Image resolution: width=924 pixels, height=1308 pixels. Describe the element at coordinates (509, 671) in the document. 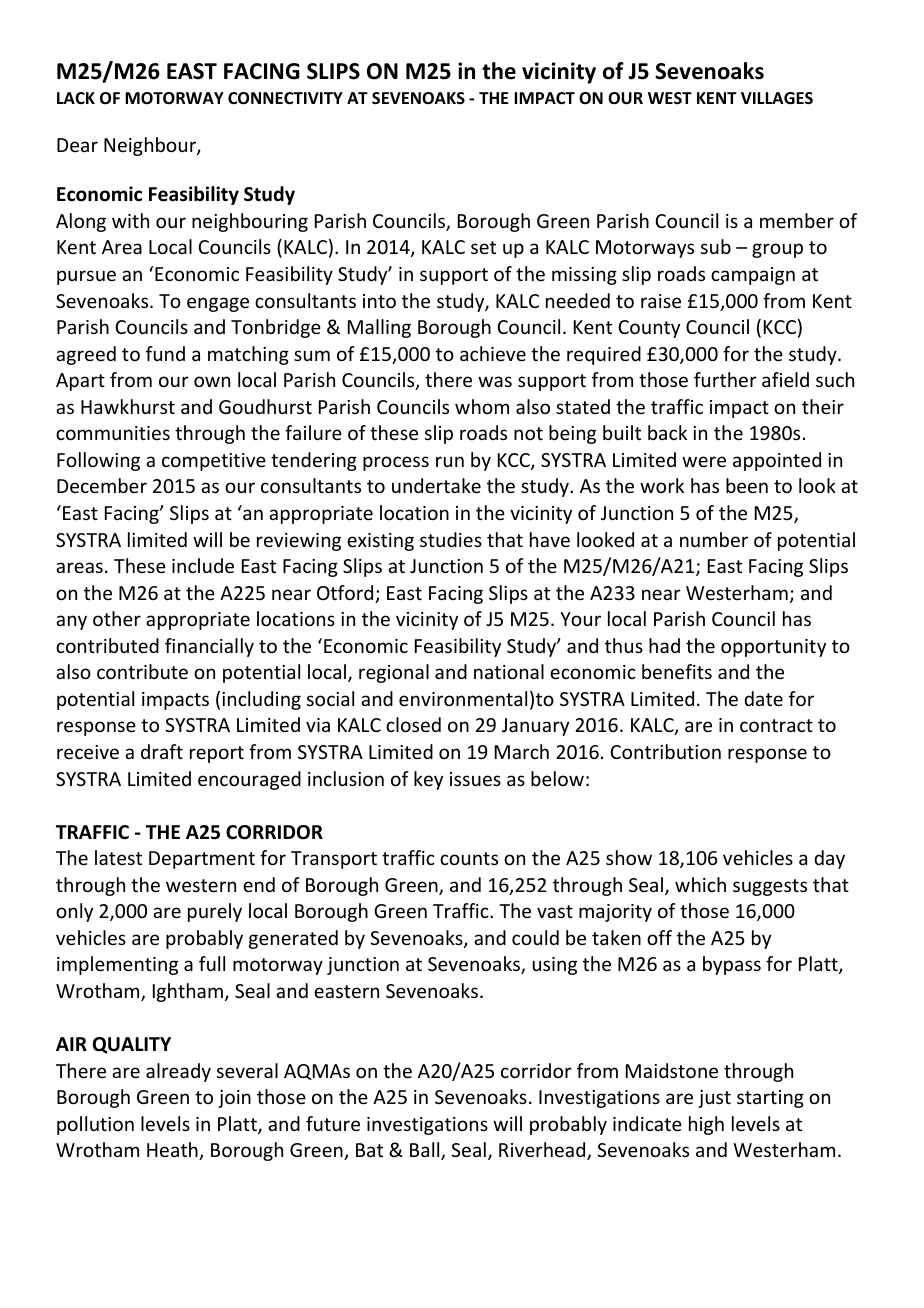

I see `national` at that location.
